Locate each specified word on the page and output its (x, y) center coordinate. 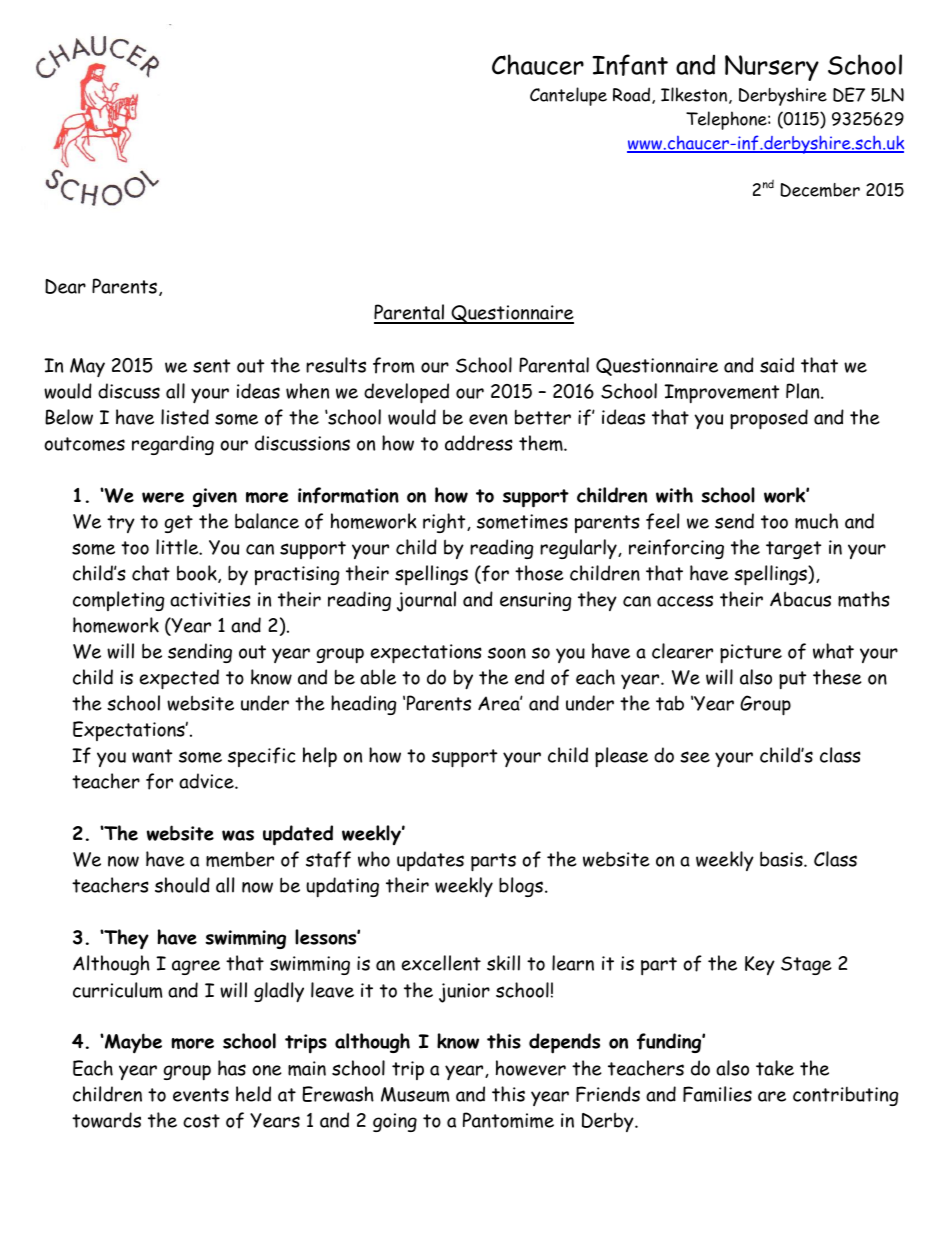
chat (151, 573)
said (777, 365)
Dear (65, 286)
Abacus (800, 599)
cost (201, 1121)
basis (782, 859)
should (182, 885)
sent (211, 366)
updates (430, 861)
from (394, 365)
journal (426, 601)
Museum (415, 1094)
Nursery (772, 68)
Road (633, 95)
